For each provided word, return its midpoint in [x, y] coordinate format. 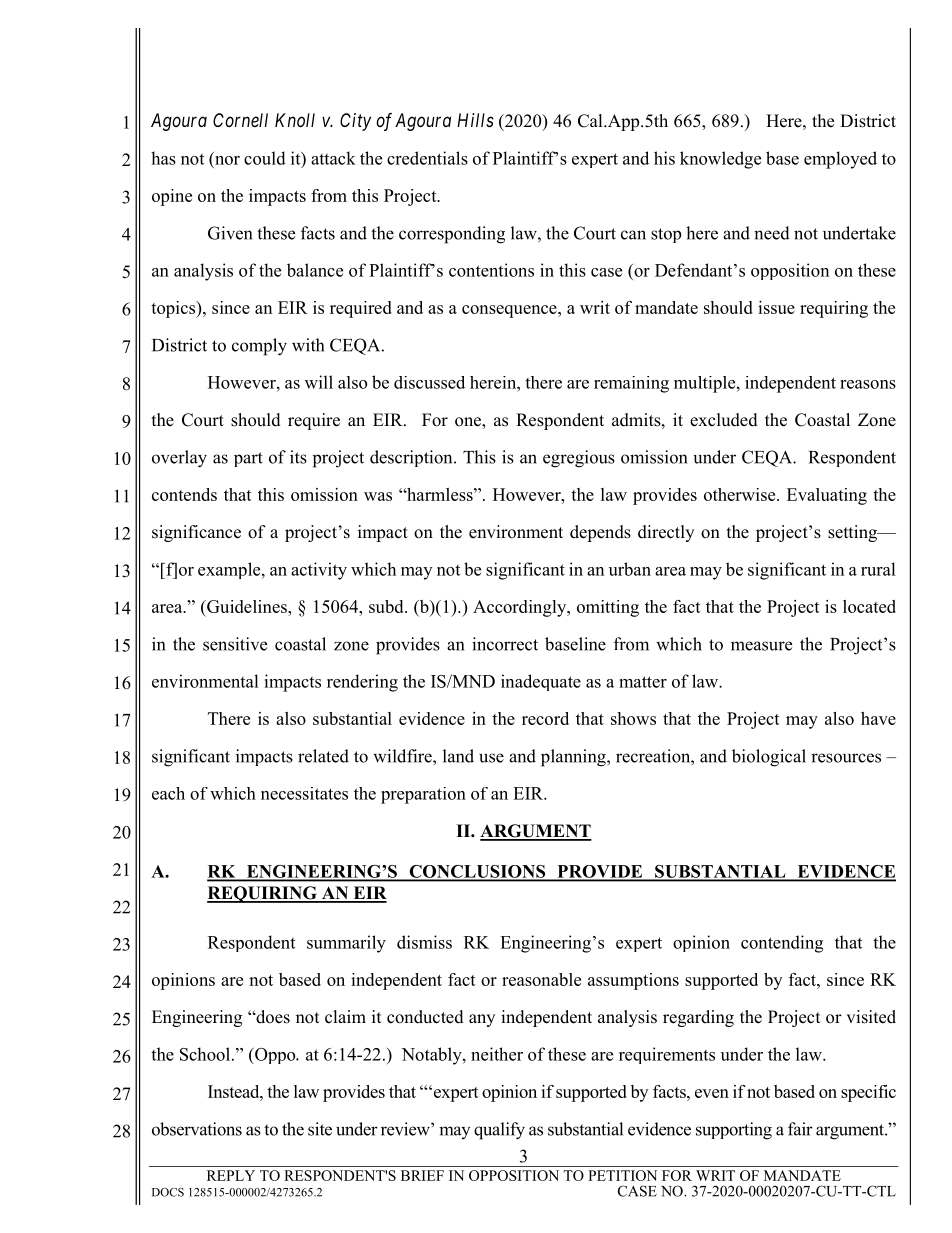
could [265, 158]
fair [800, 1129]
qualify [499, 1131]
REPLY [231, 1175]
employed [840, 160]
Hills [475, 120]
